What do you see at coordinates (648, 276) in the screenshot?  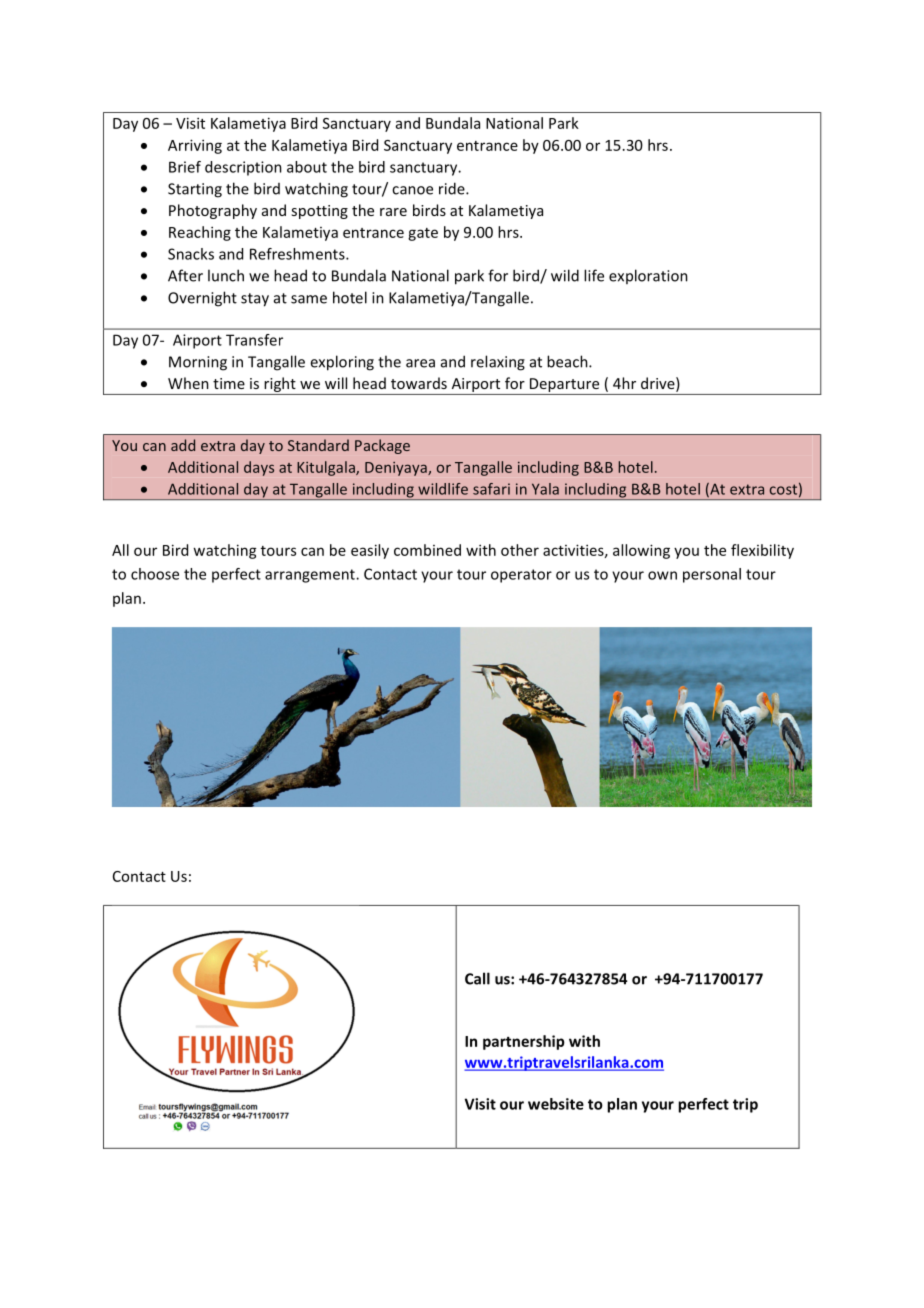 I see `exploration` at bounding box center [648, 276].
